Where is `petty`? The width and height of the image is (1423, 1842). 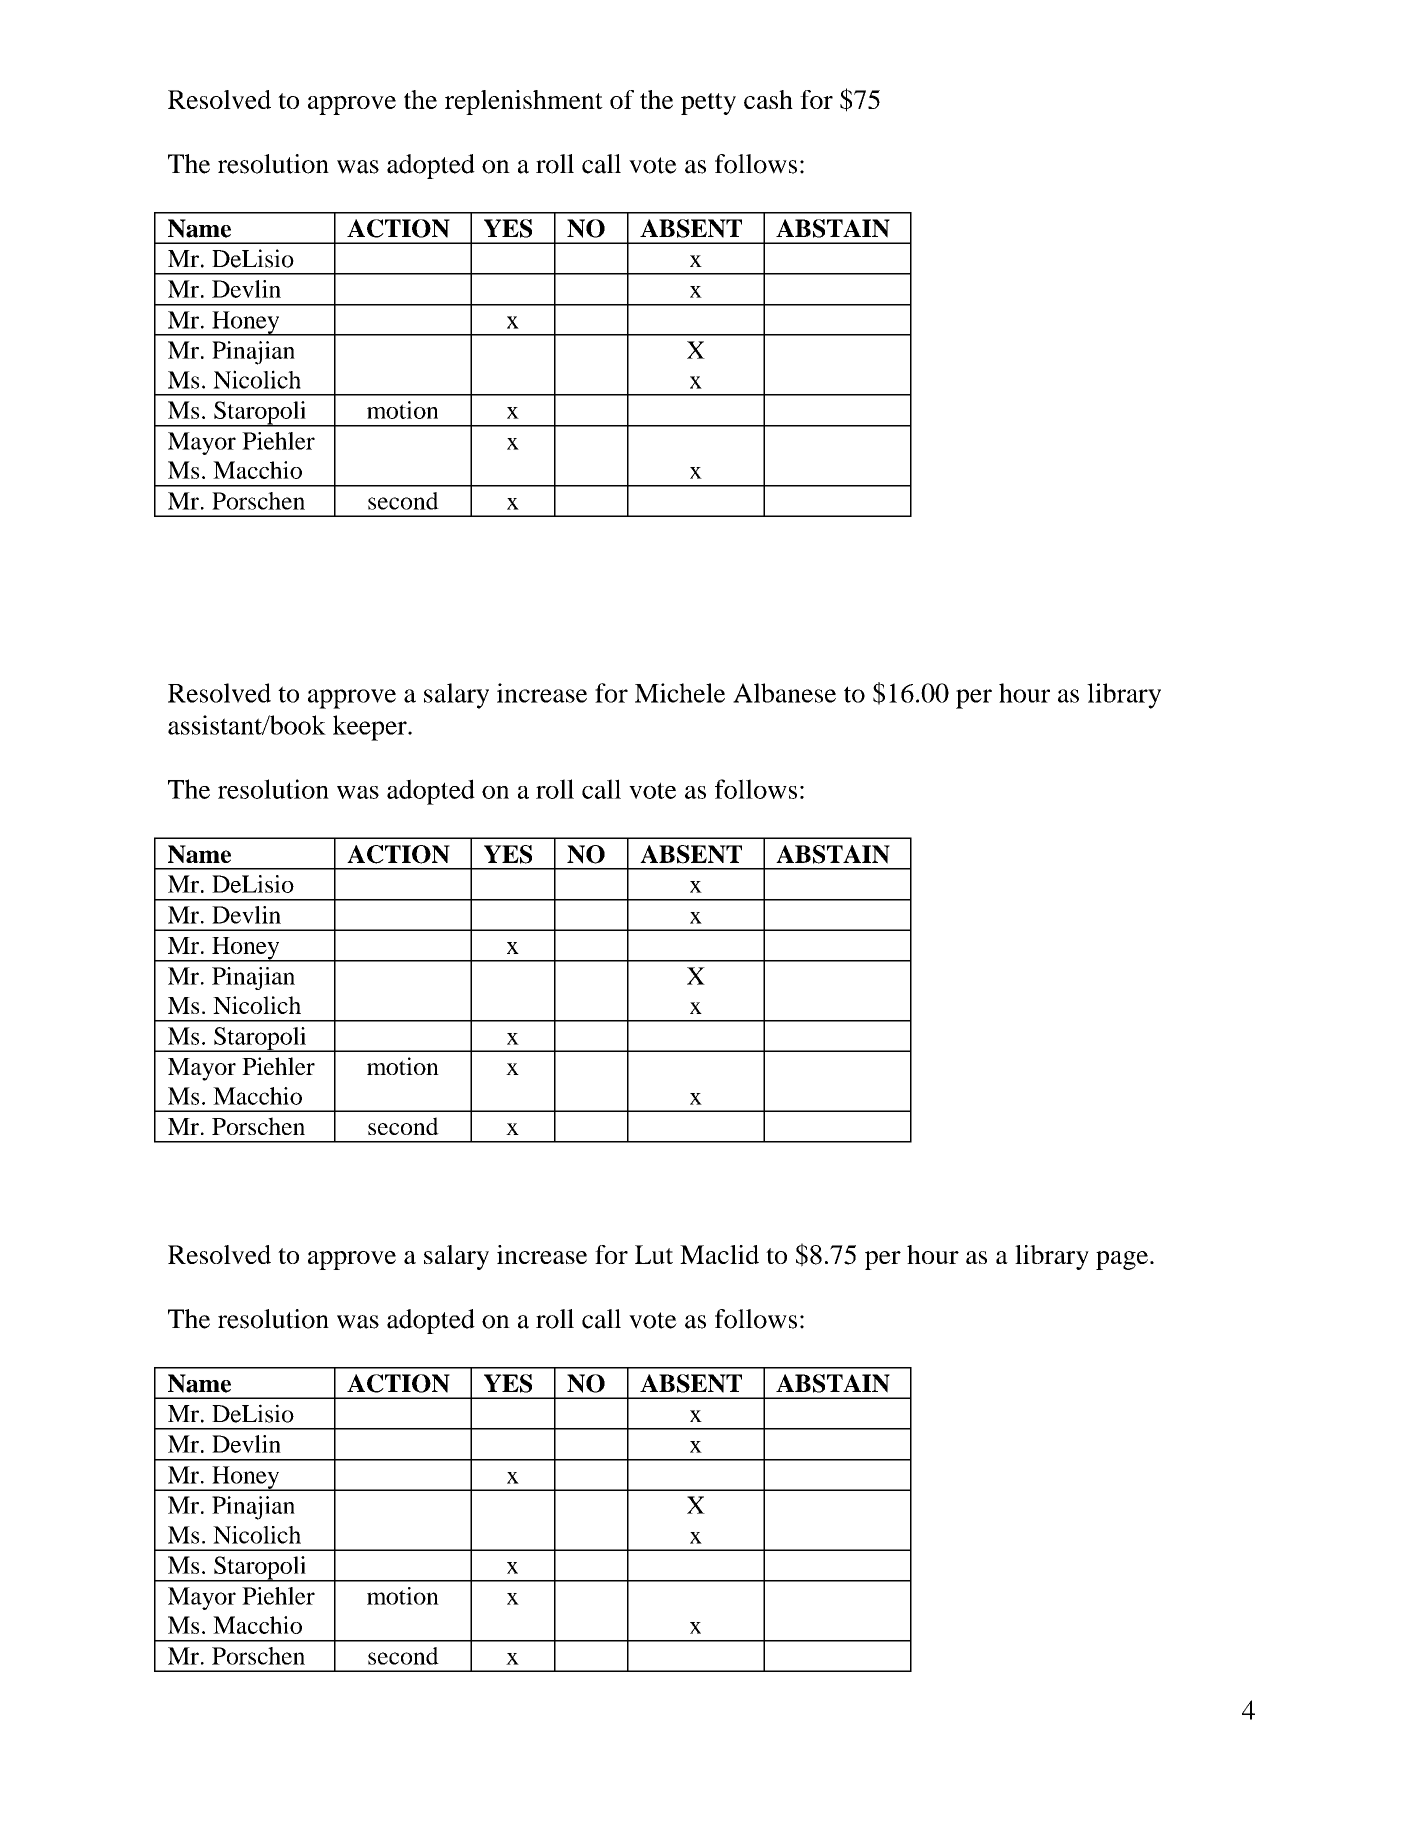
petty is located at coordinates (708, 104).
